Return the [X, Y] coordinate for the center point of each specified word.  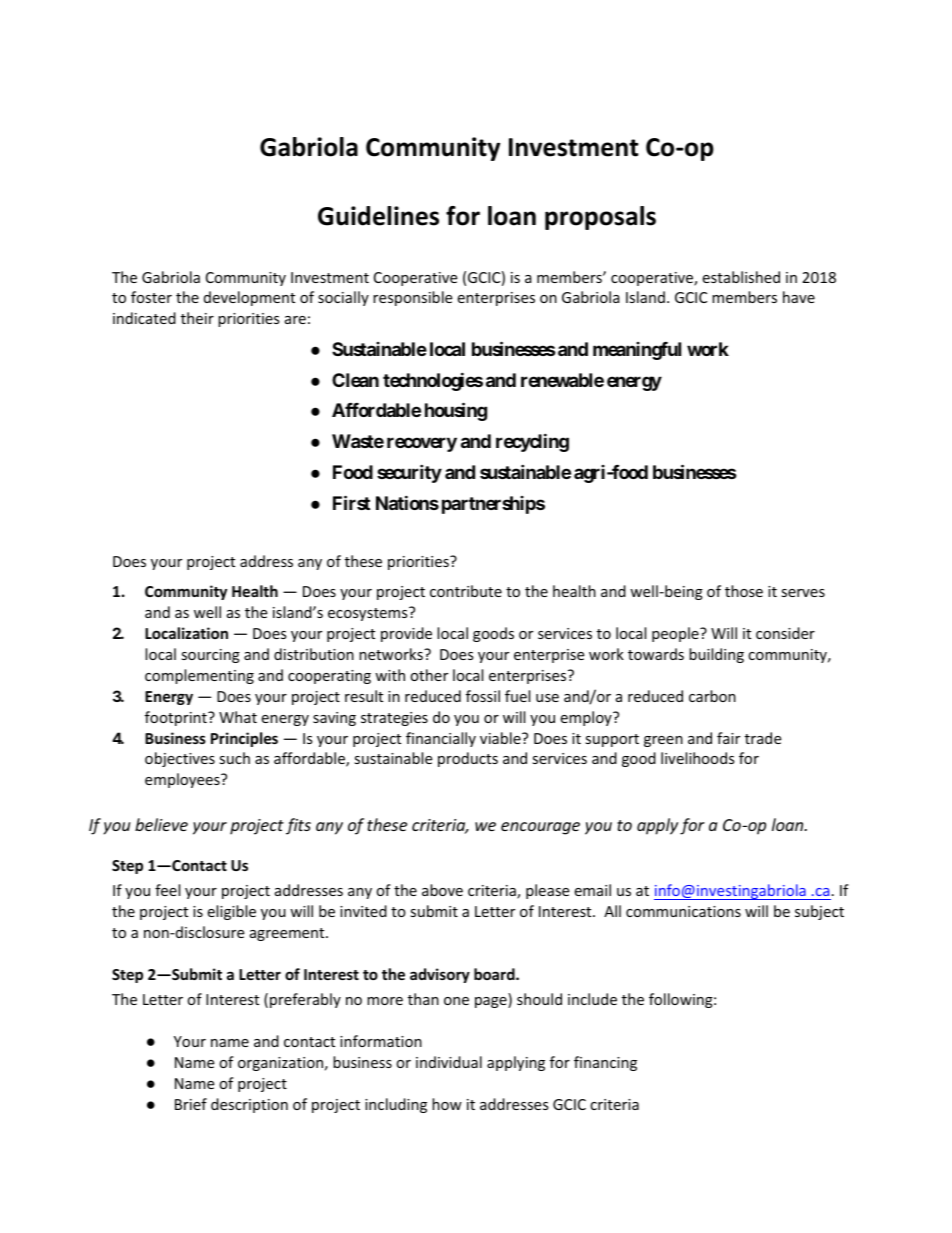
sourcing [210, 656]
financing [605, 1063]
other [429, 675]
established [741, 277]
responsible [412, 298]
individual [449, 1062]
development [249, 298]
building [716, 655]
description [249, 1105]
